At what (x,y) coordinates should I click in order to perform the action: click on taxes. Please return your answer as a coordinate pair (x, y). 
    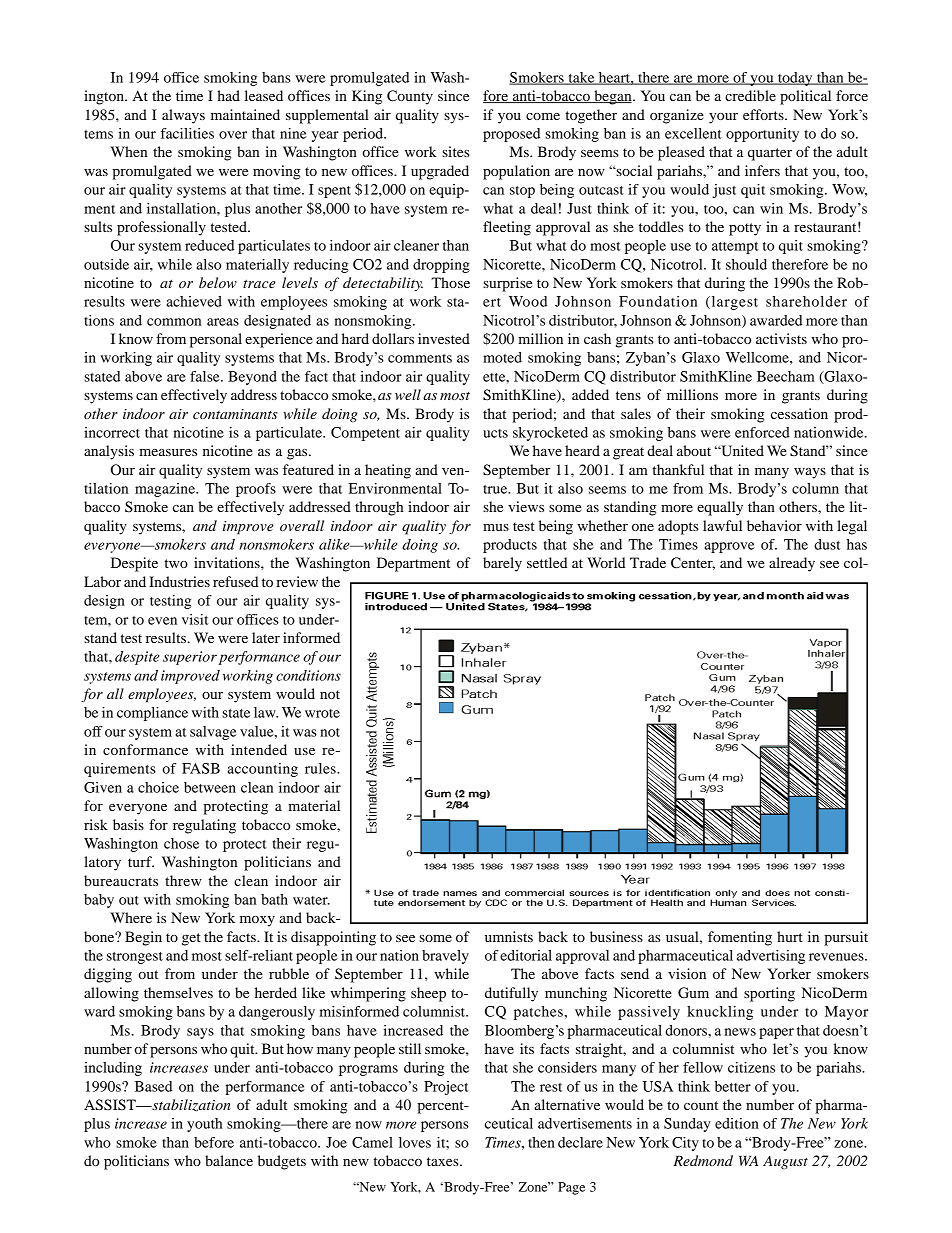
    Looking at the image, I should click on (444, 1161).
